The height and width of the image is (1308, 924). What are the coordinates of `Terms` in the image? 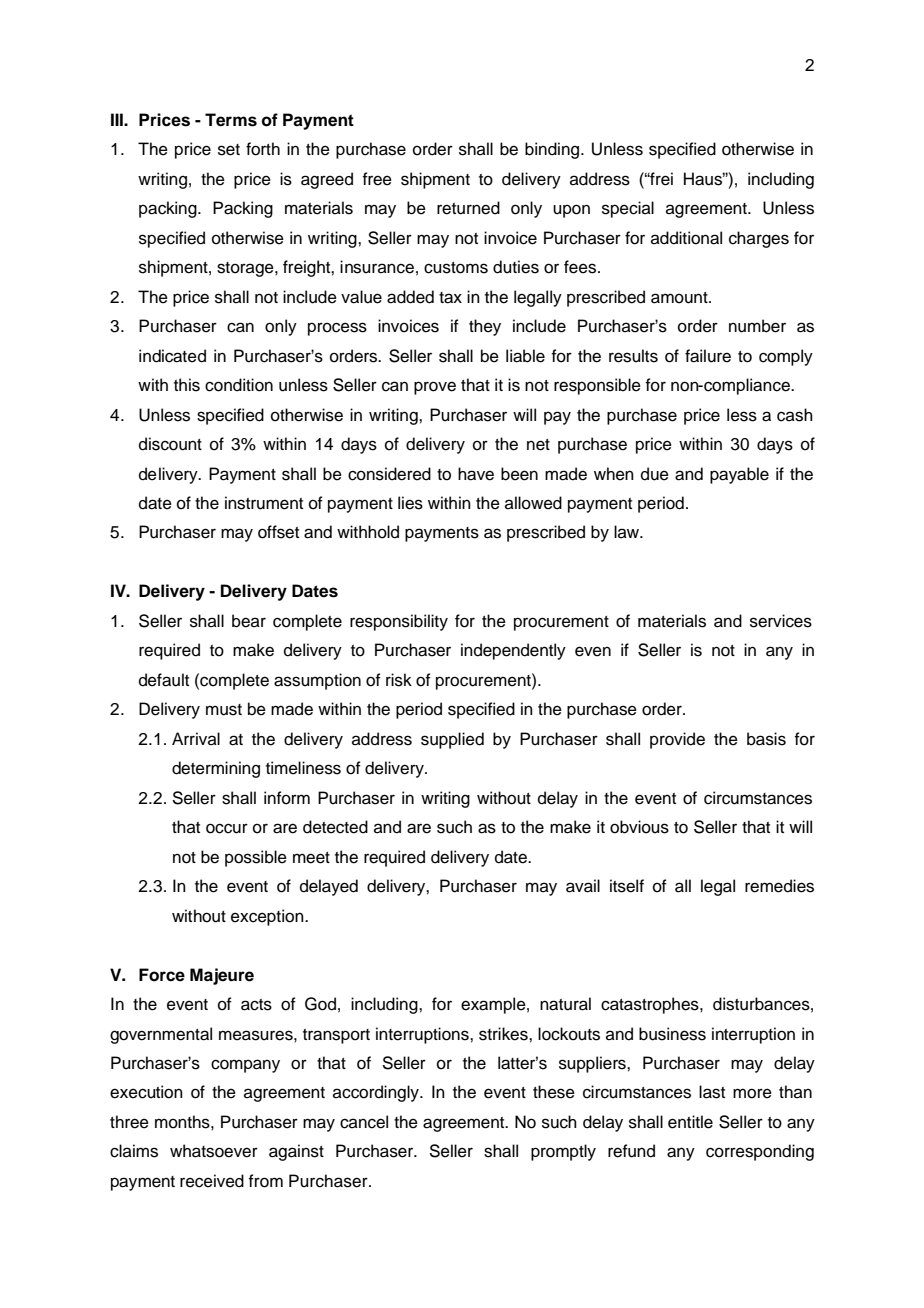 It's located at (231, 120).
